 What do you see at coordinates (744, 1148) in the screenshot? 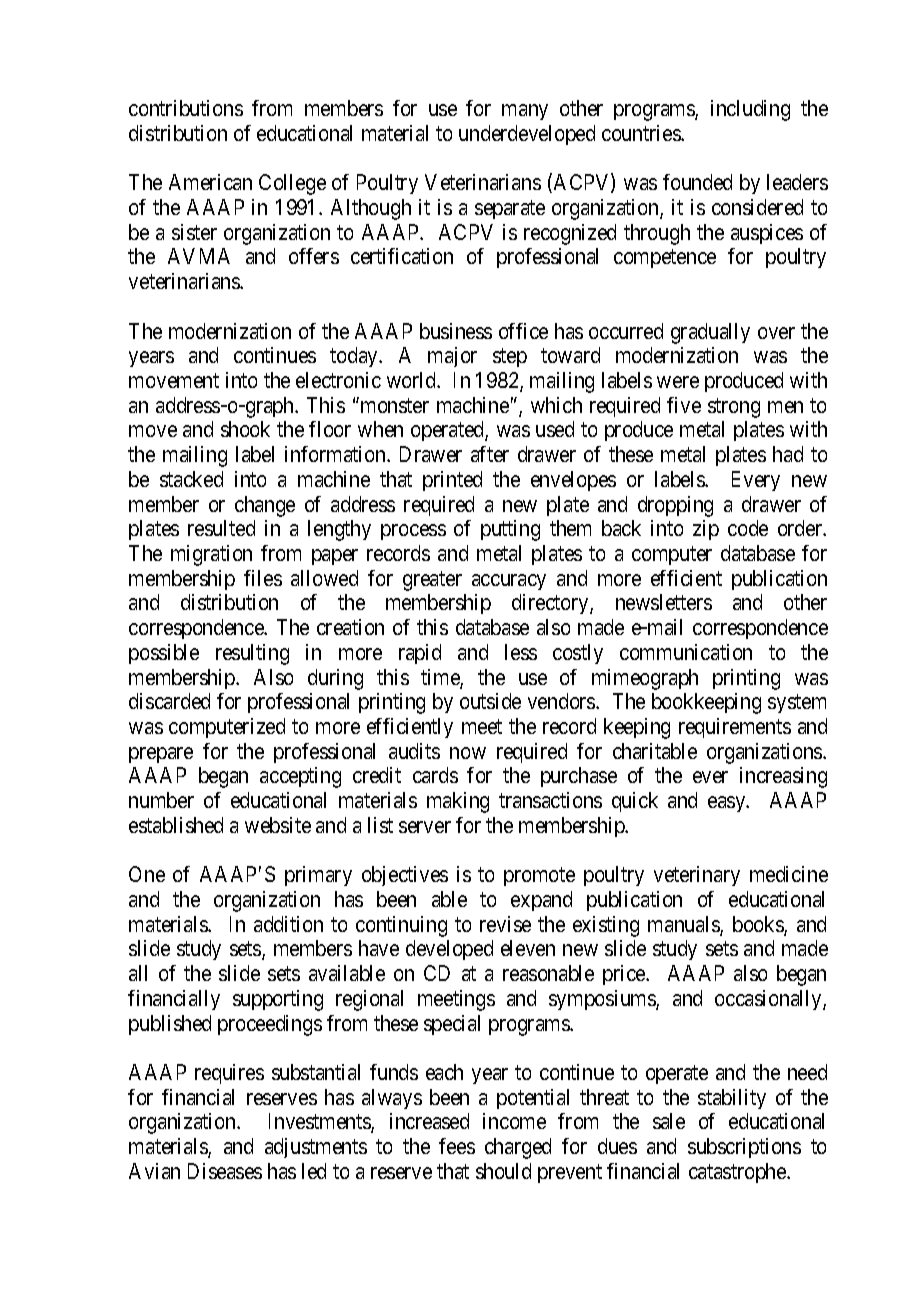
I see `subscriptions` at bounding box center [744, 1148].
